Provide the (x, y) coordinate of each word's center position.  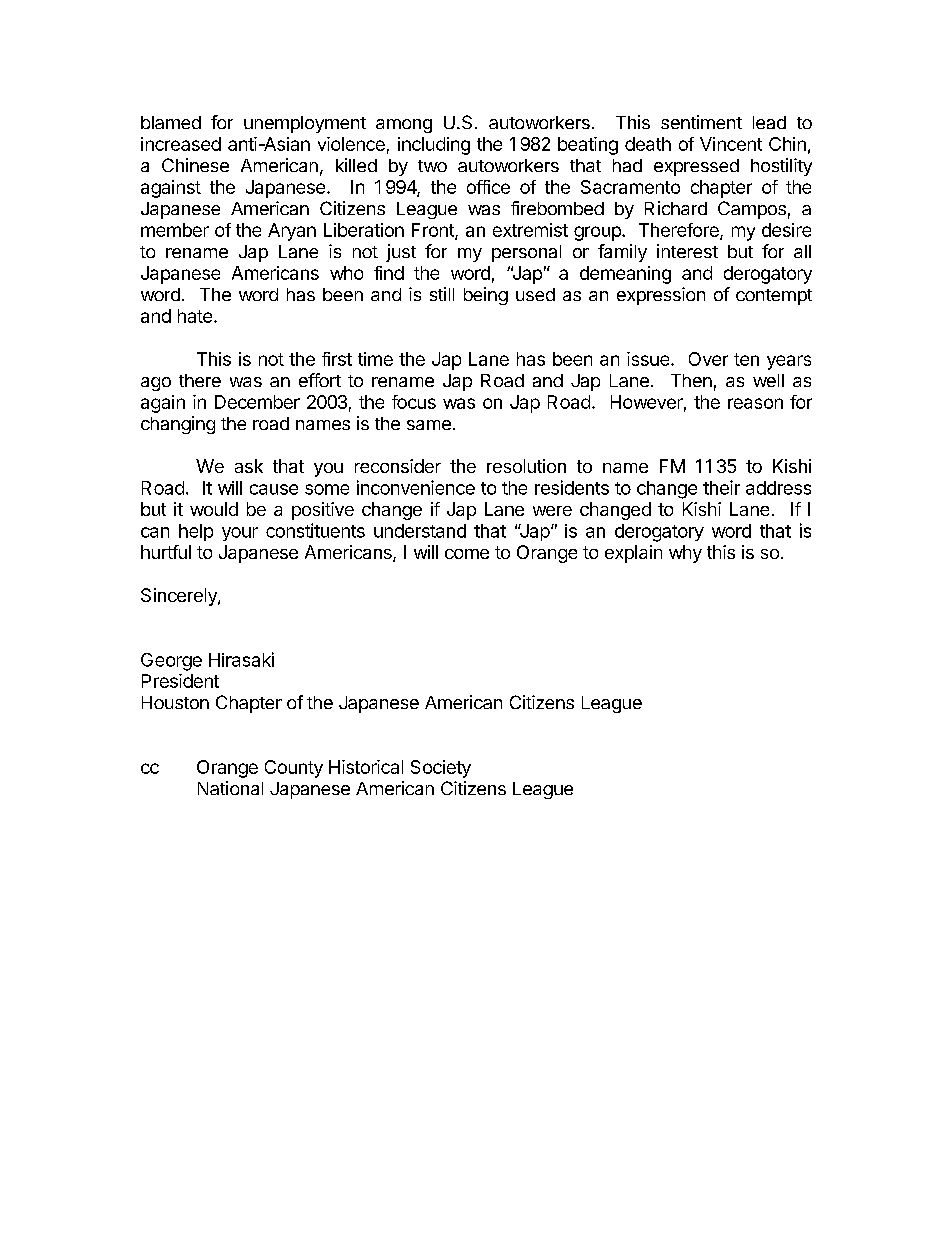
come (467, 554)
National (230, 788)
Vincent (731, 144)
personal (526, 253)
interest (687, 251)
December (257, 402)
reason (755, 403)
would (214, 509)
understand (420, 531)
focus (414, 402)
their (721, 487)
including (434, 146)
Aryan (292, 232)
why (685, 554)
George (171, 662)
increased (181, 144)
